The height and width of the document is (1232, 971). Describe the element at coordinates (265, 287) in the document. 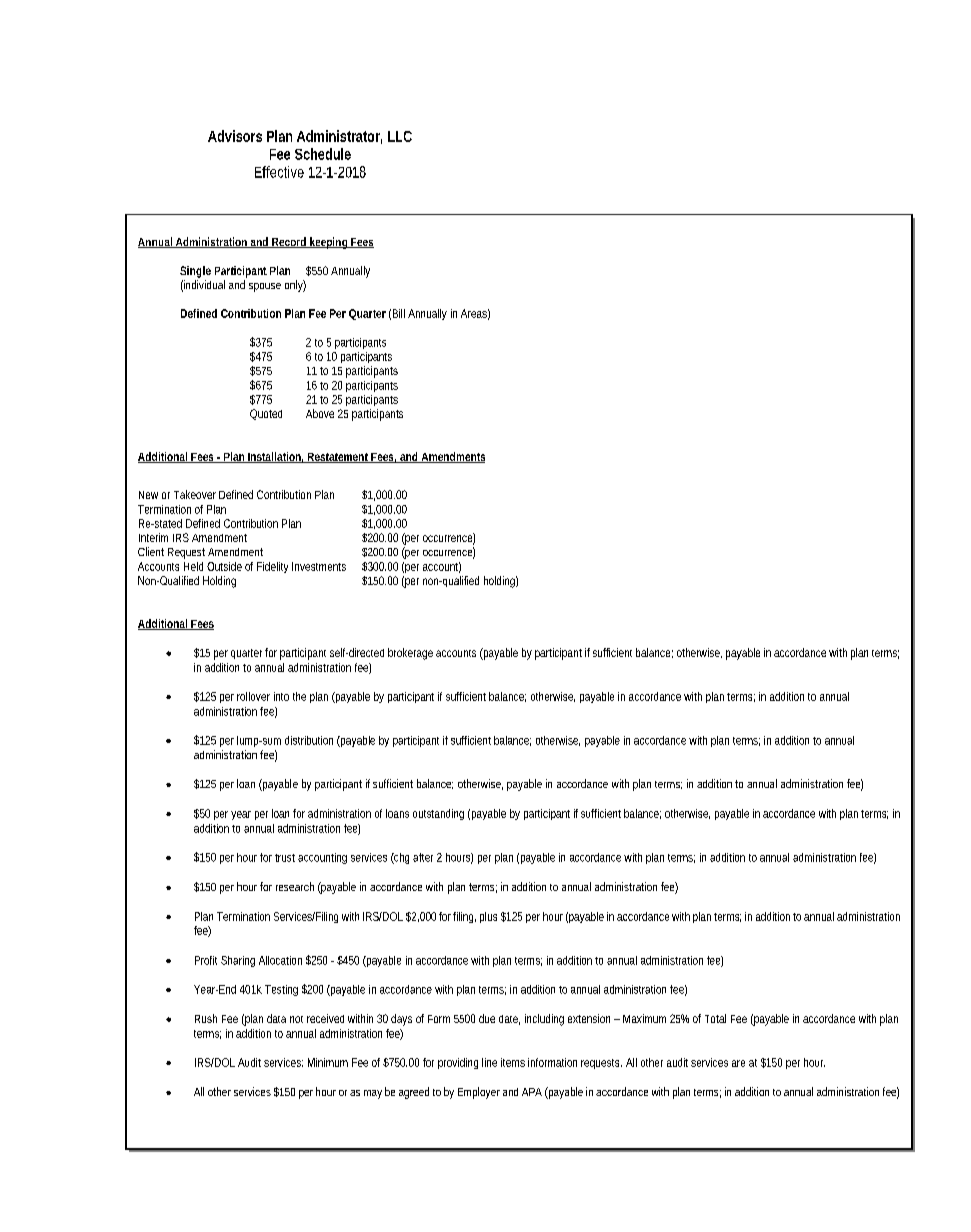

I see `spouse` at that location.
